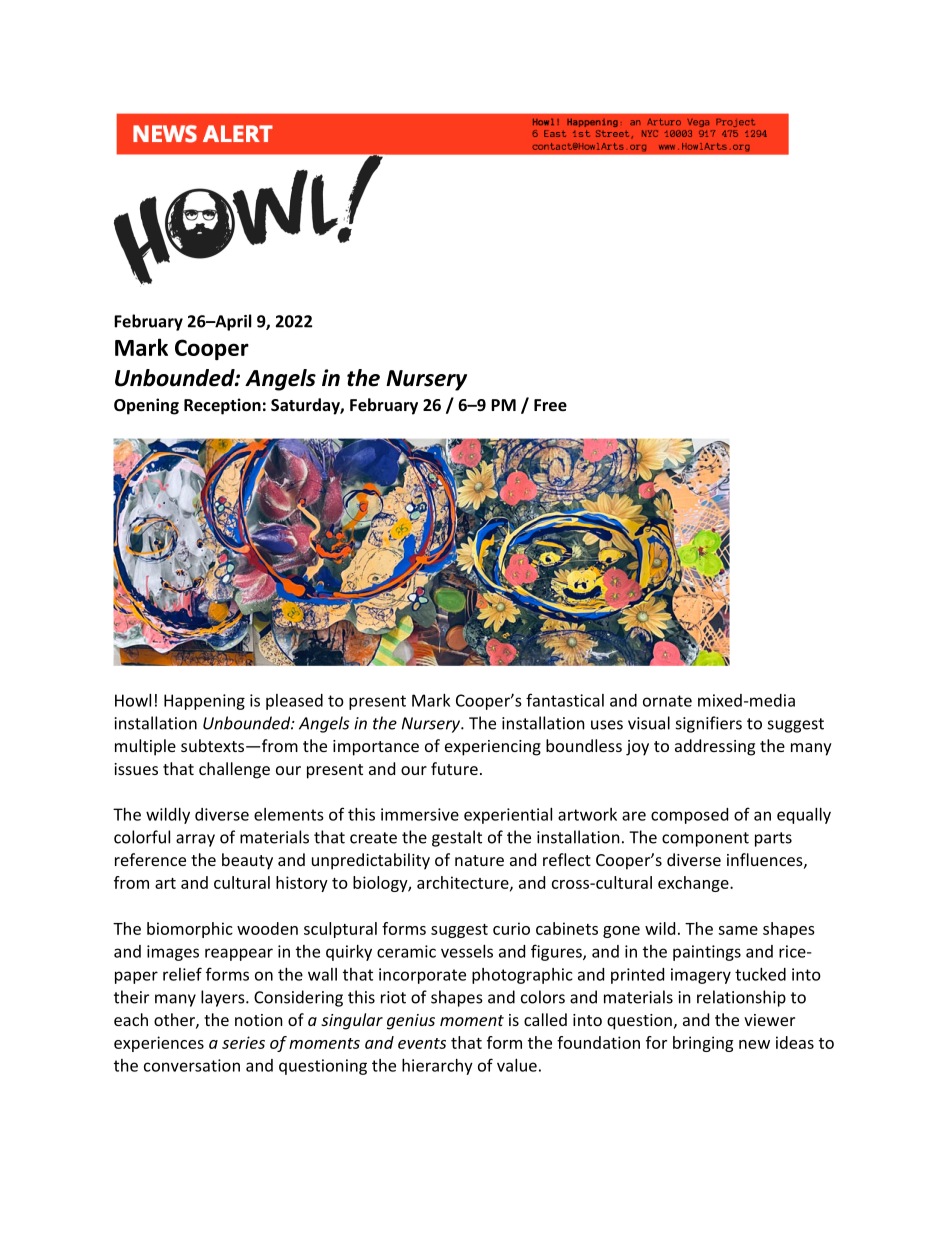 The width and height of the page is (952, 1233). What do you see at coordinates (550, 405) in the page?
I see `Free` at bounding box center [550, 405].
